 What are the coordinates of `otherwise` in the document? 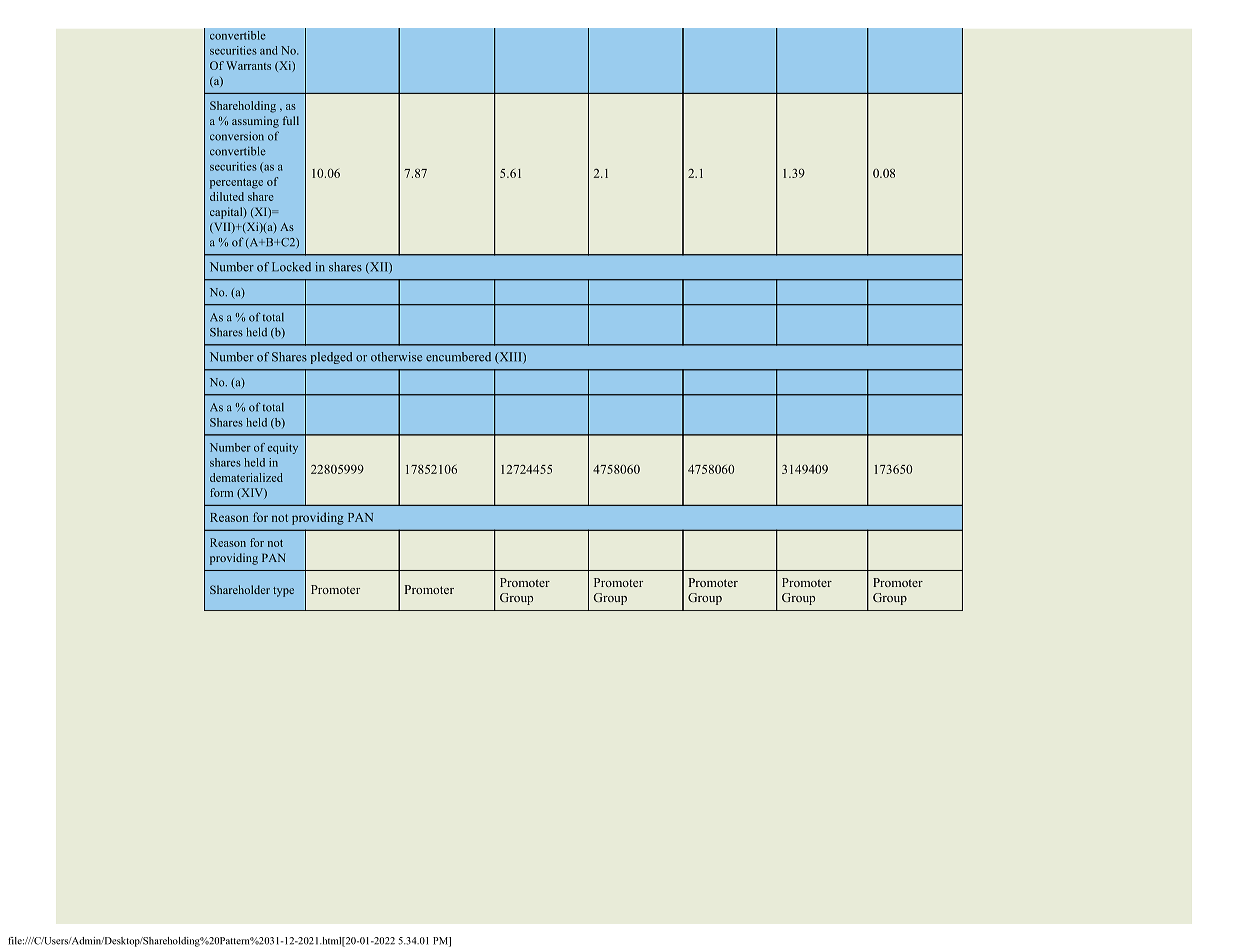 It's located at (396, 357).
